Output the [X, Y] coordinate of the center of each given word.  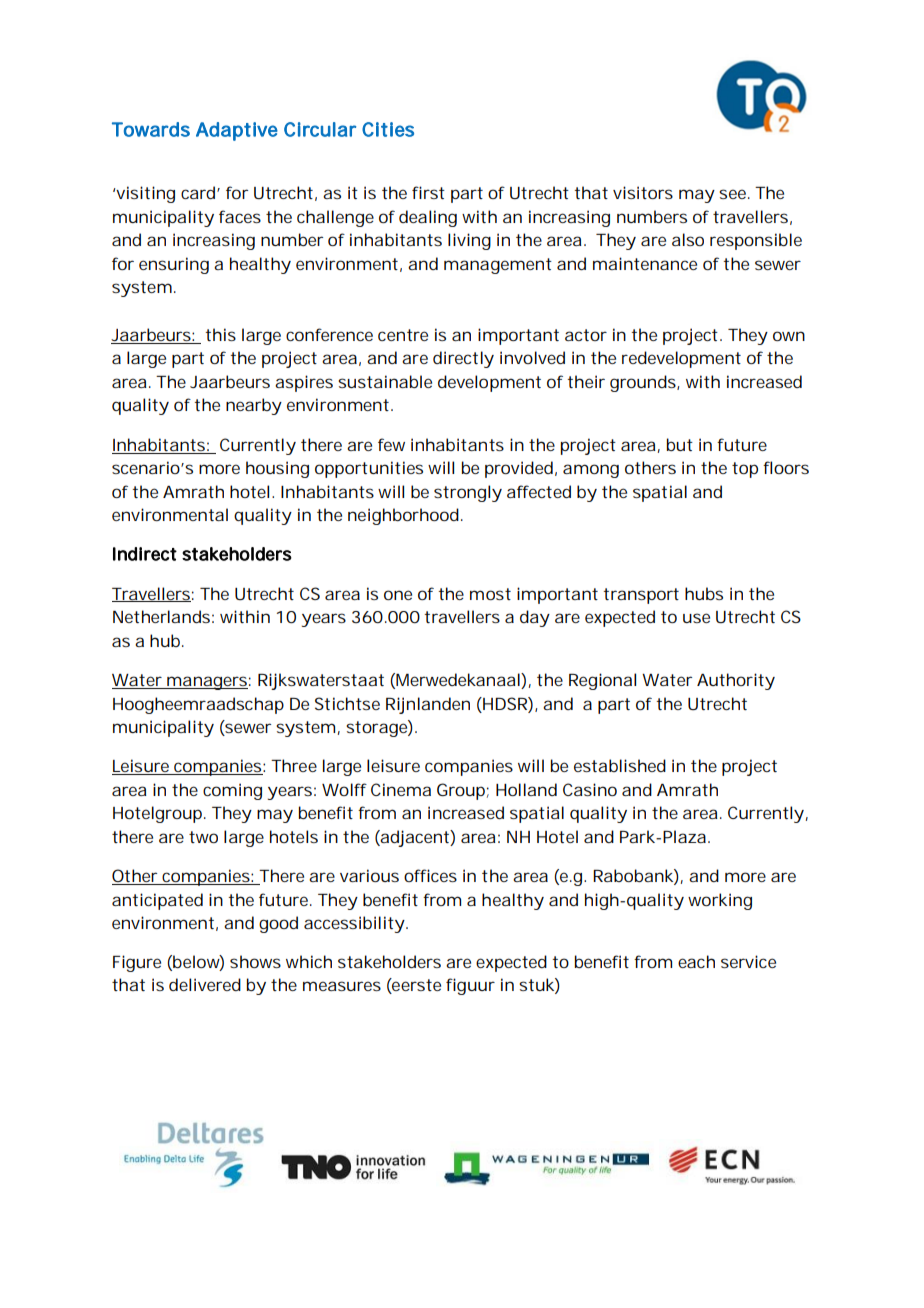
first [428, 192]
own [789, 336]
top [745, 470]
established [620, 765]
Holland [526, 789]
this [220, 334]
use [696, 618]
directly [463, 359]
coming [232, 791]
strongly [468, 493]
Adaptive [237, 131]
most [490, 594]
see [732, 194]
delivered [205, 984]
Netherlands [161, 616]
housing [277, 469]
